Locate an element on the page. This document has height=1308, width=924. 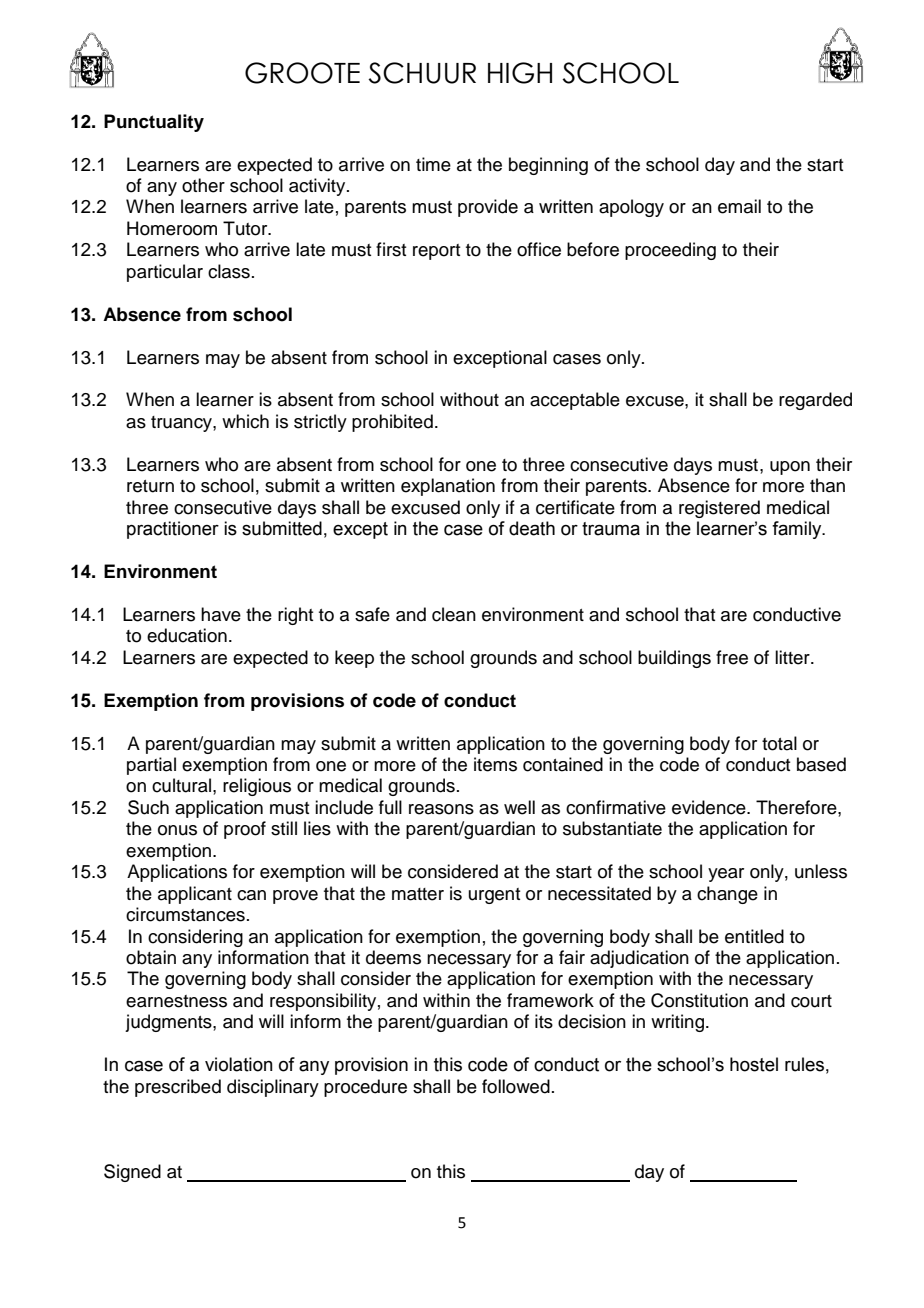
followed is located at coordinates (516, 1086).
